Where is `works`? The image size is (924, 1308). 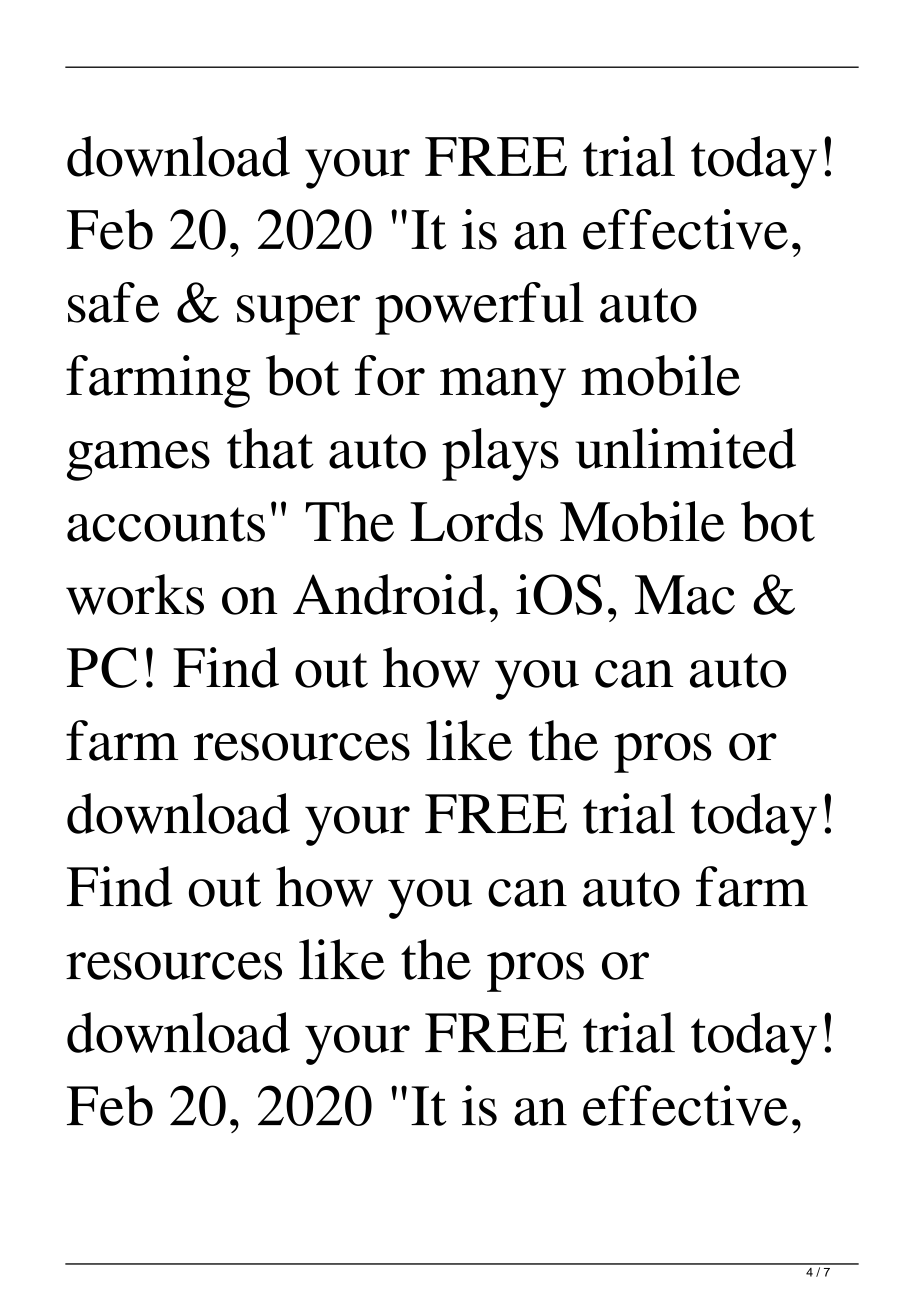 works is located at coordinates (135, 594).
